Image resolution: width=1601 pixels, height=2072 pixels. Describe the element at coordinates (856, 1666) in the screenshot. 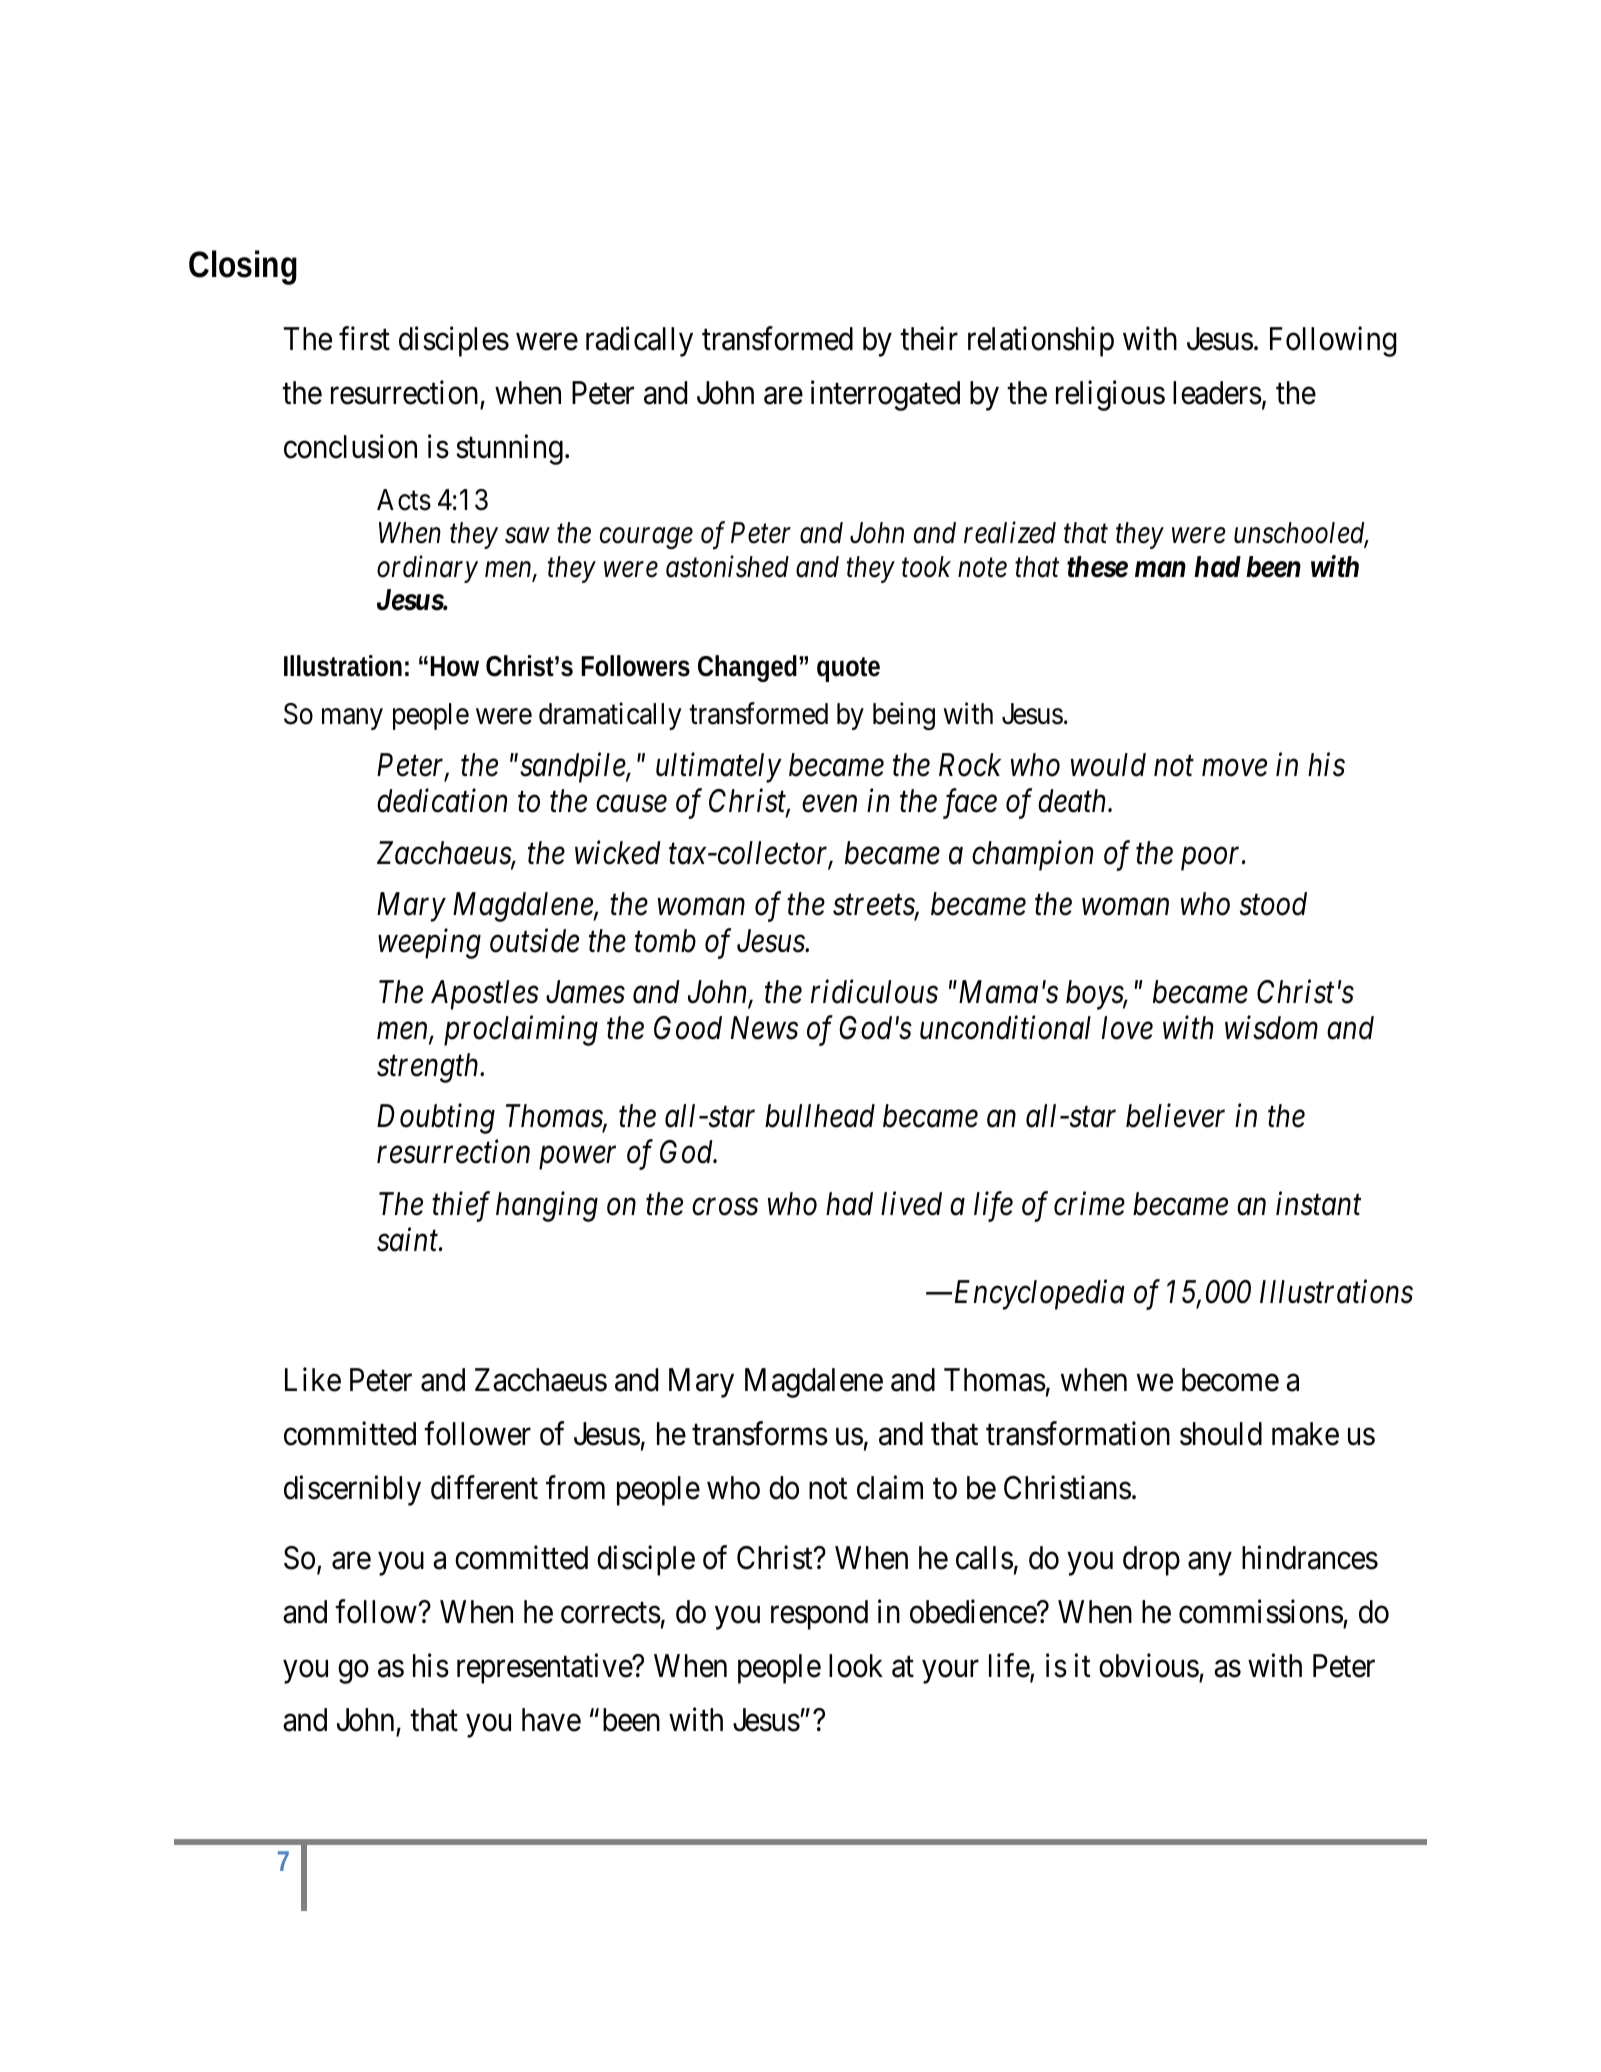

I see `look` at that location.
